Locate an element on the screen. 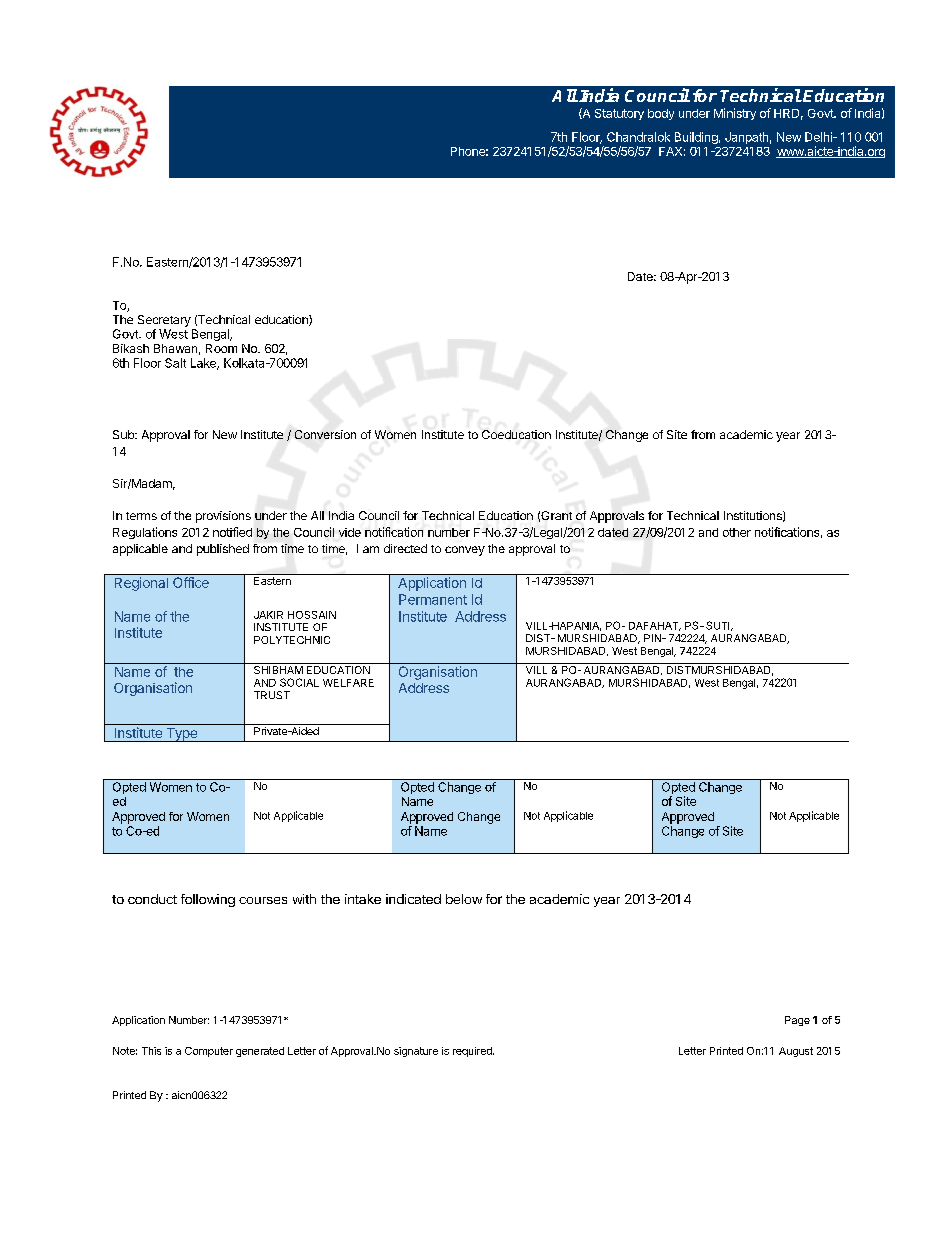 The height and width of the screenshot is (1233, 952). Secretary is located at coordinates (164, 321).
